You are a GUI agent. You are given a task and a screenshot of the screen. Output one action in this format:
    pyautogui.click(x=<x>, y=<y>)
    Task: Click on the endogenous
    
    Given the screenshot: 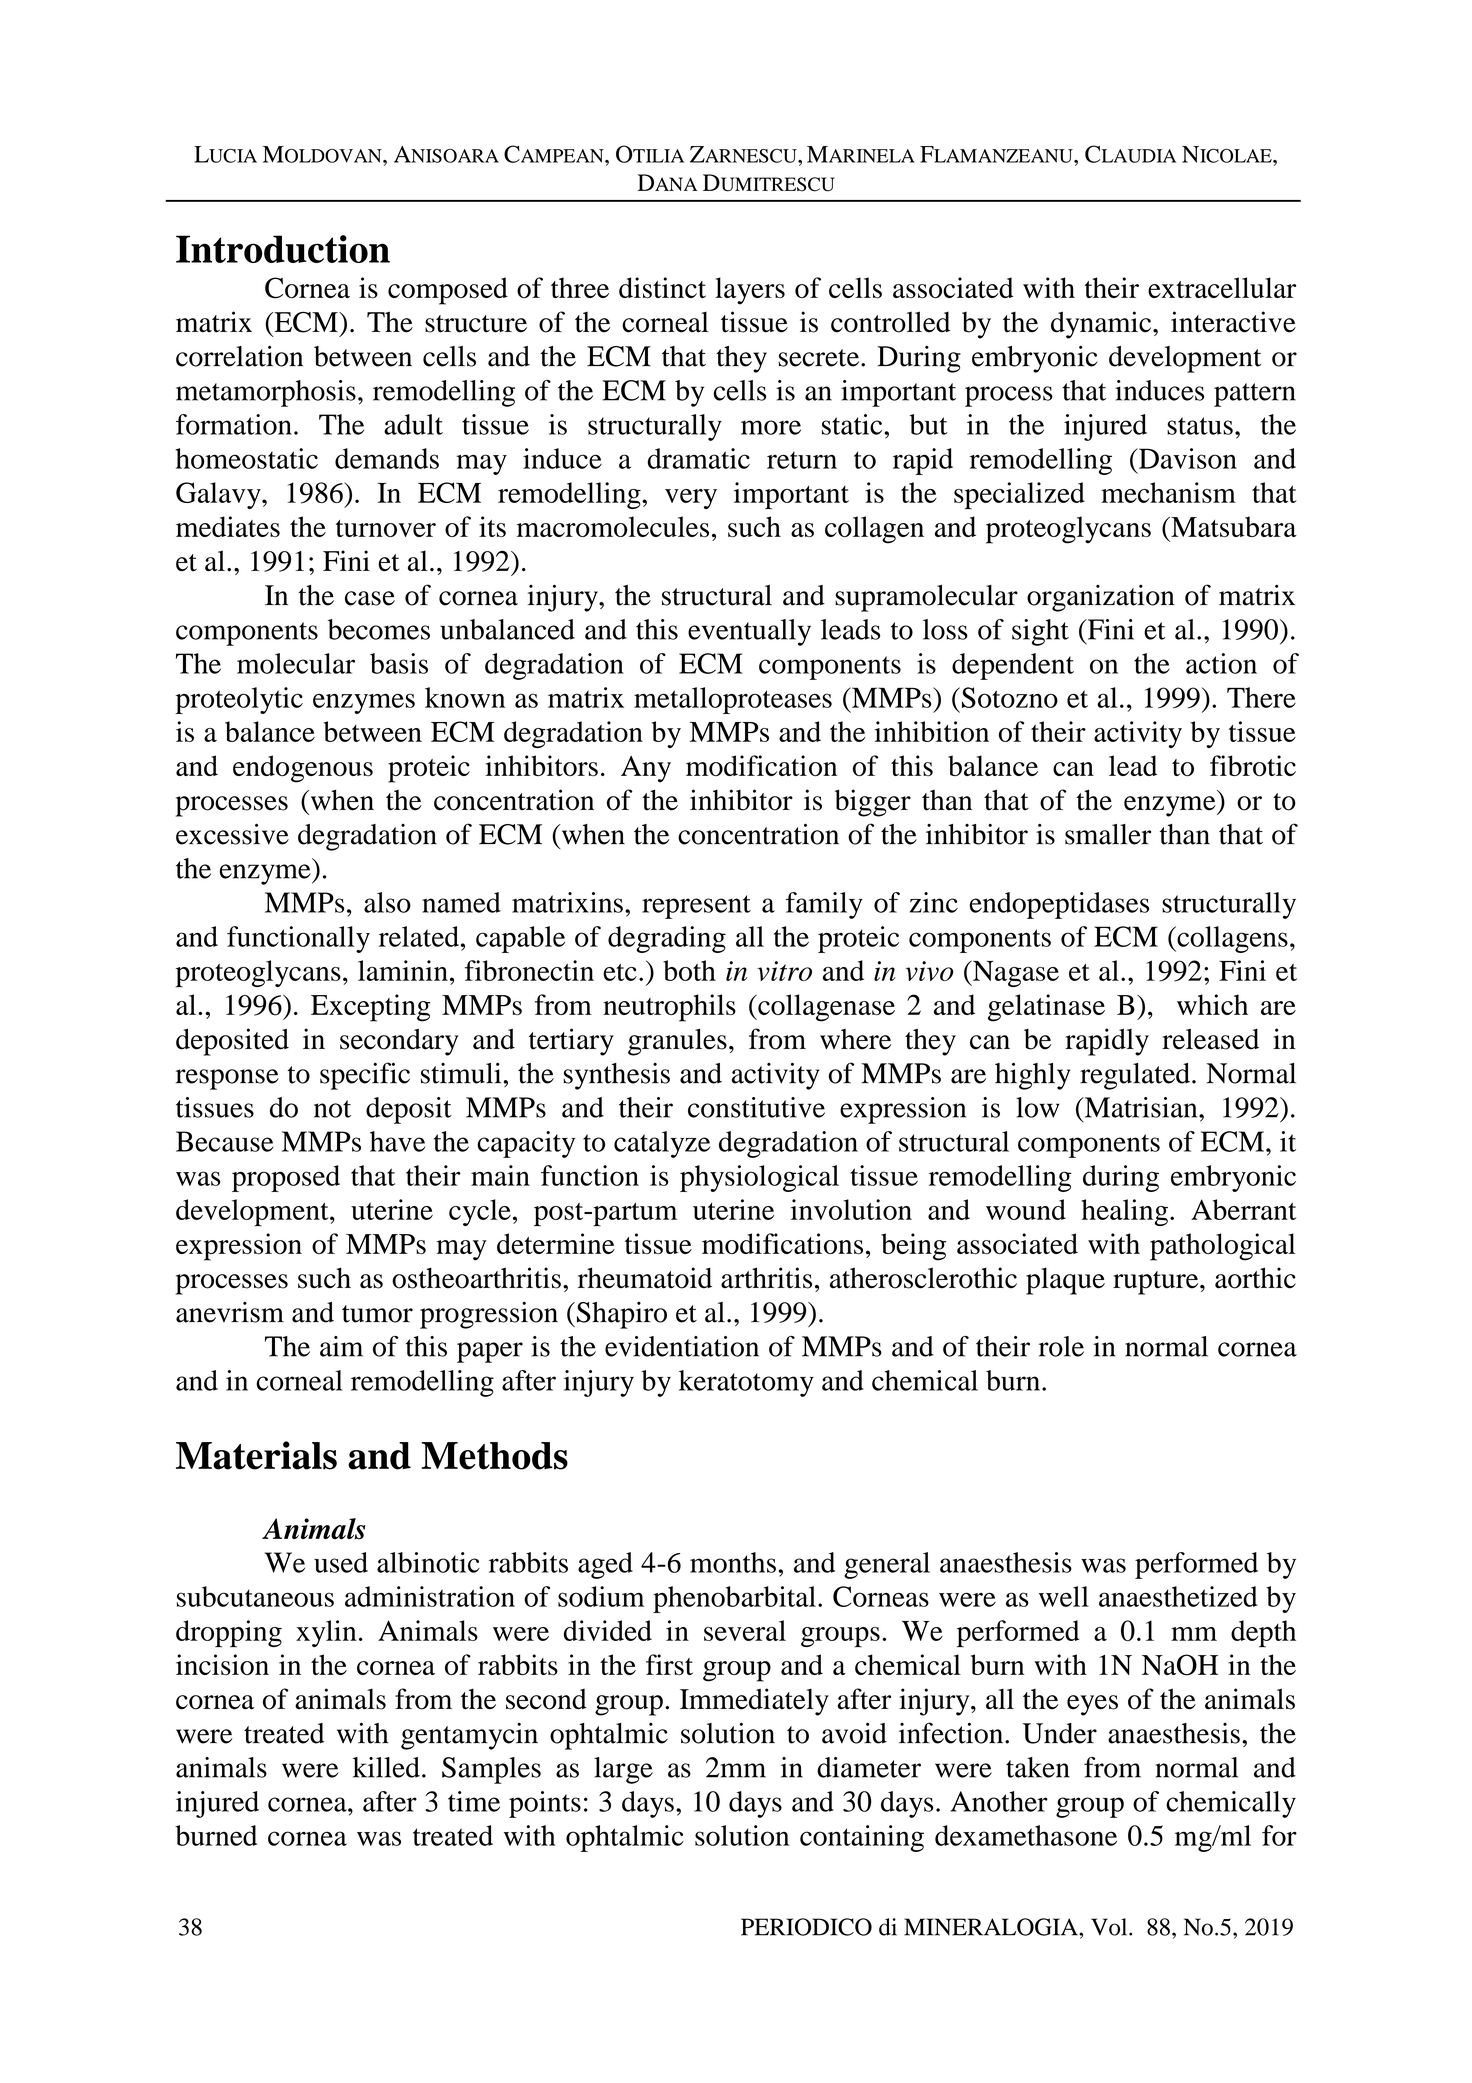 What is the action you would take?
    pyautogui.click(x=303, y=769)
